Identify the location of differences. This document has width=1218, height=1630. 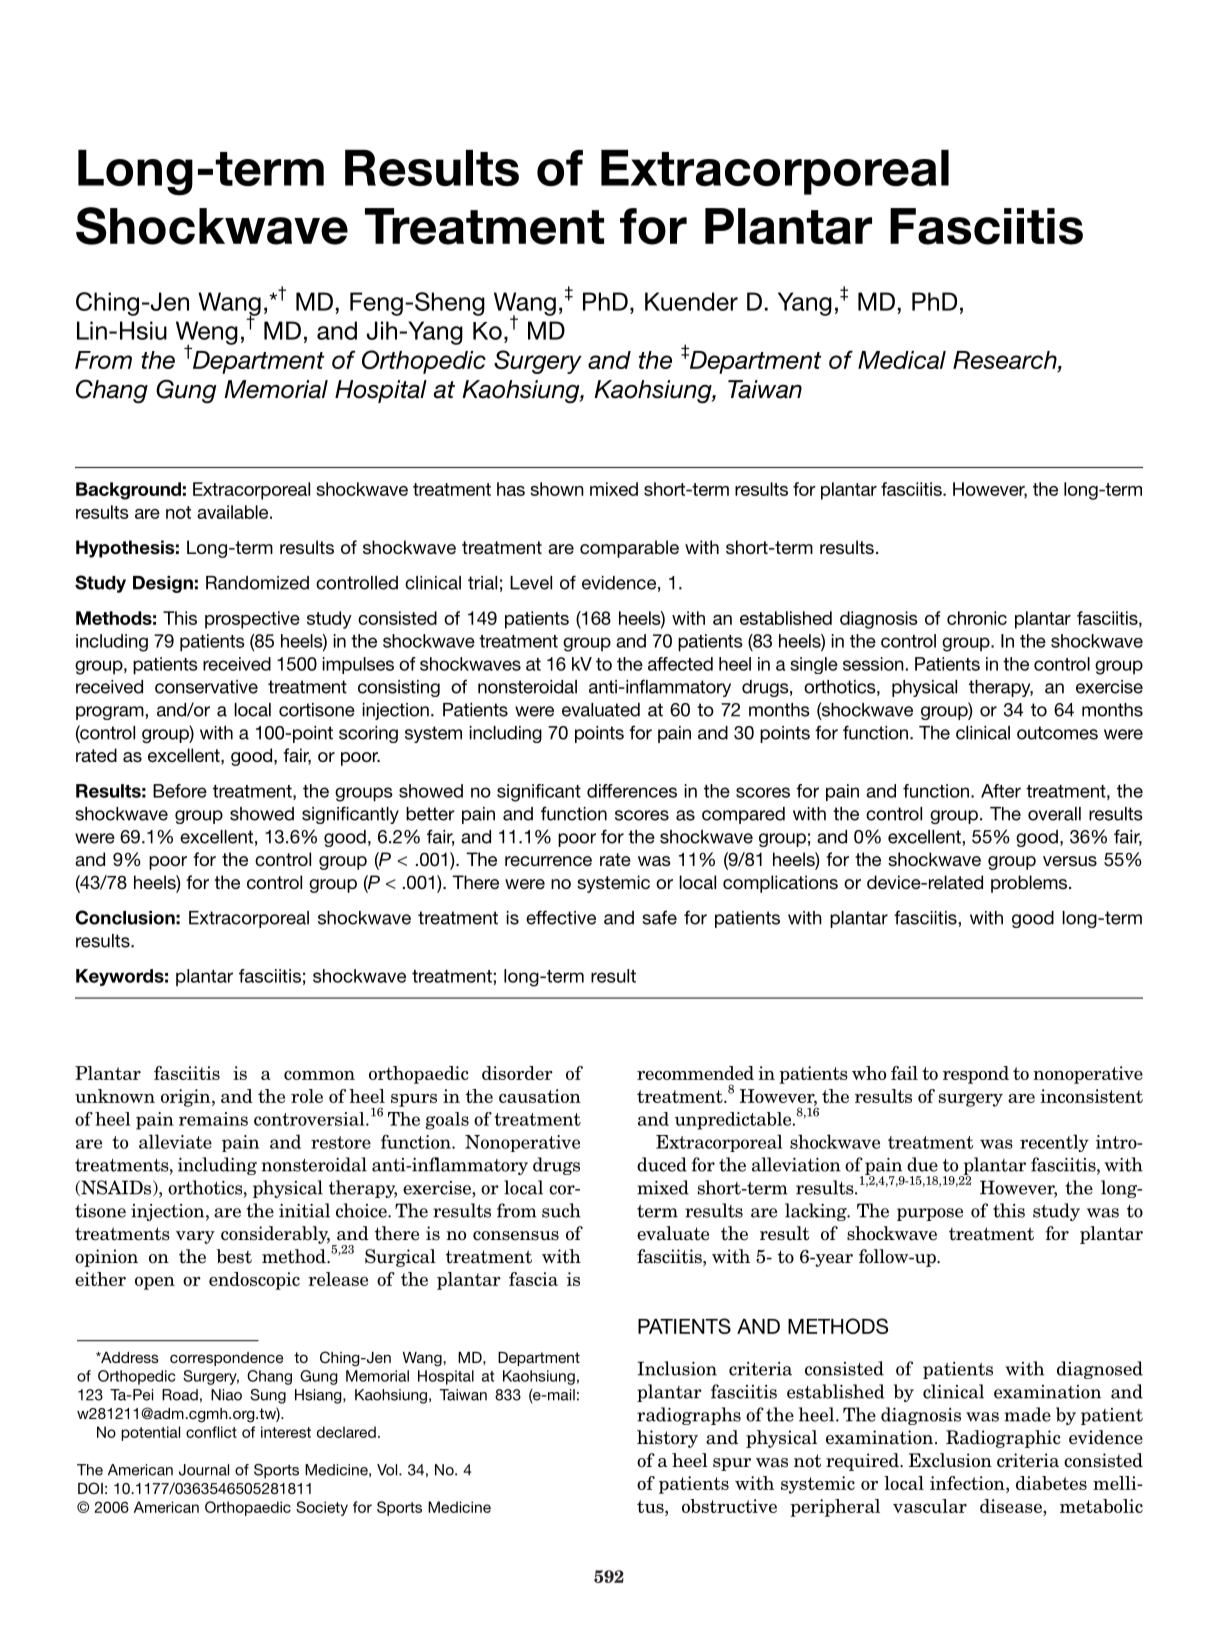
(632, 791).
